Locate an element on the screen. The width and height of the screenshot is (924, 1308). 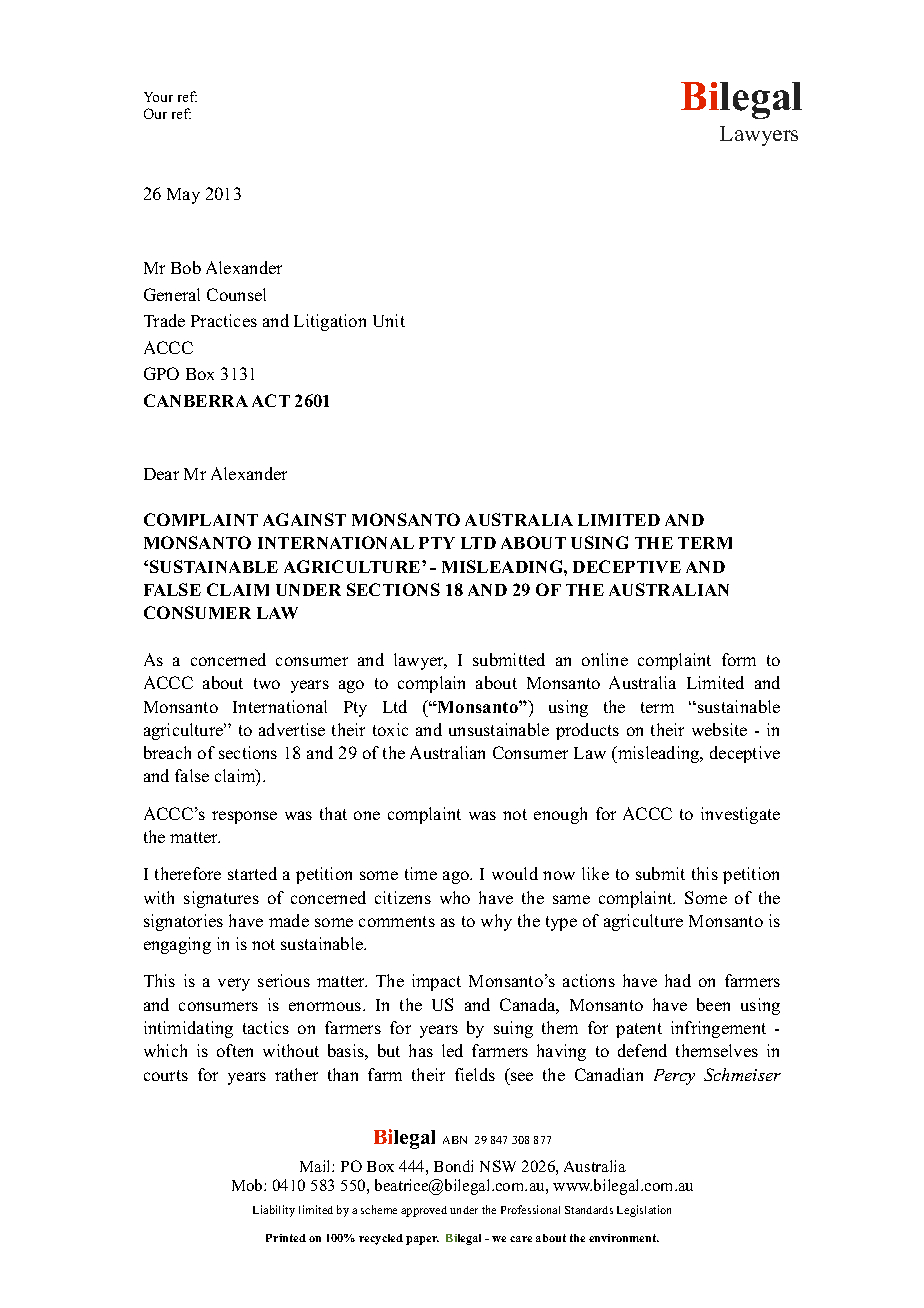
Dear is located at coordinates (161, 474).
